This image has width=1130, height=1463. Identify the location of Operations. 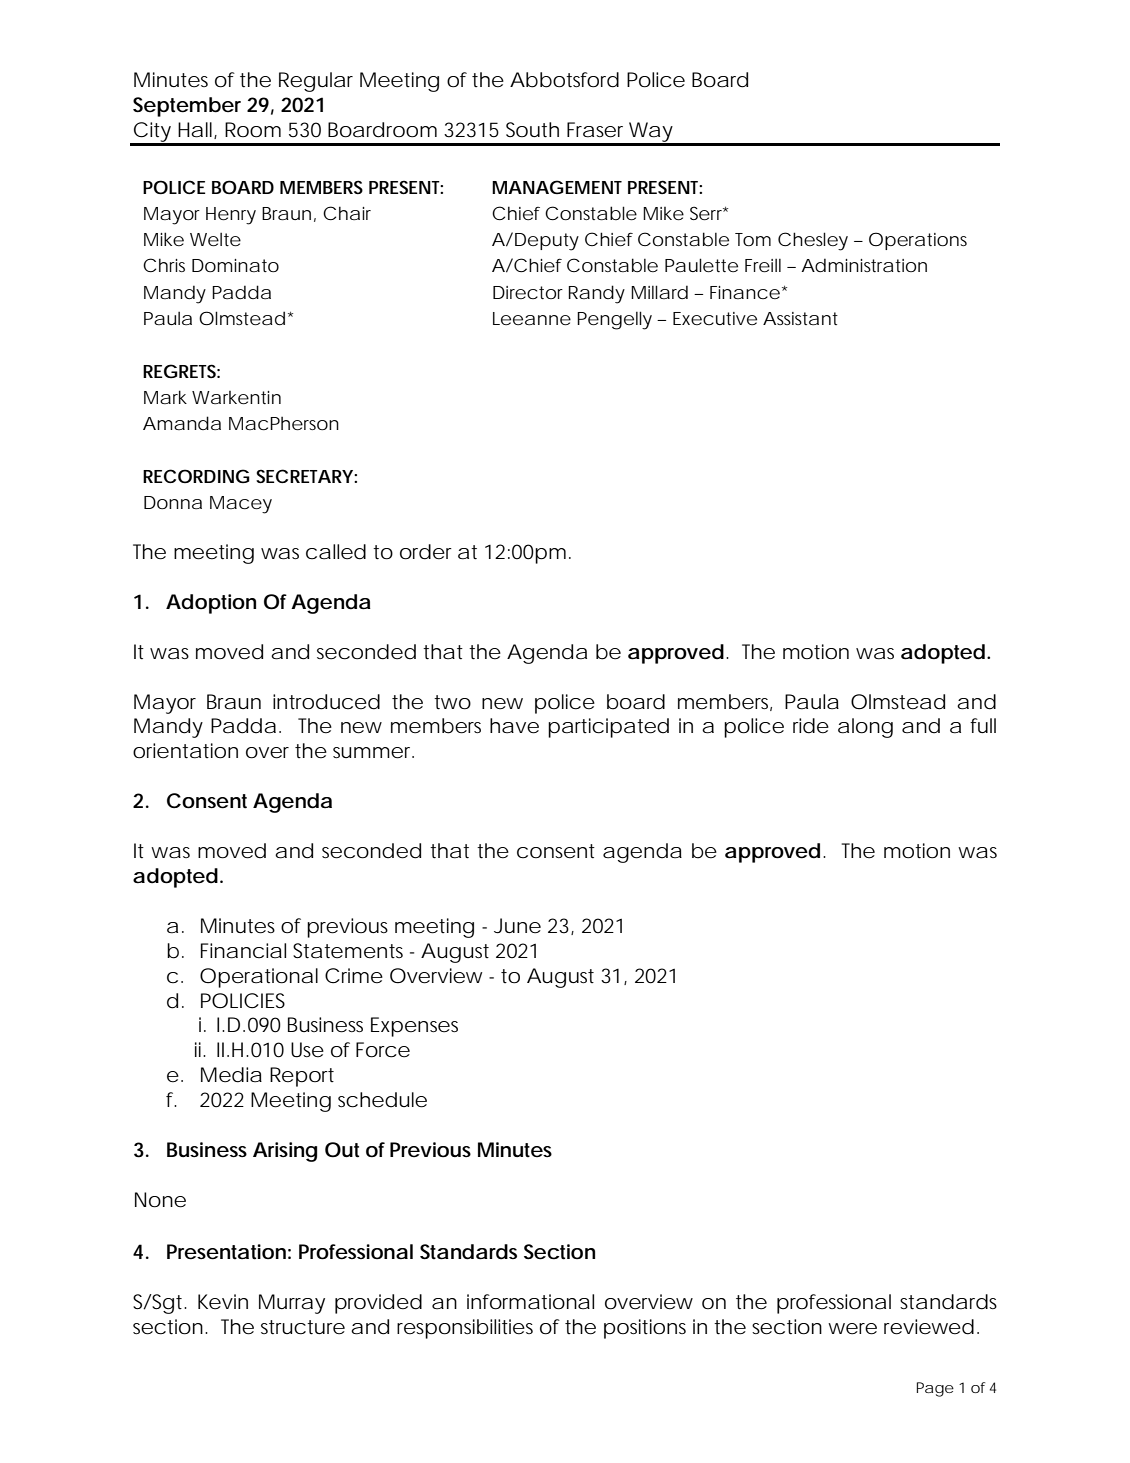
(918, 241).
